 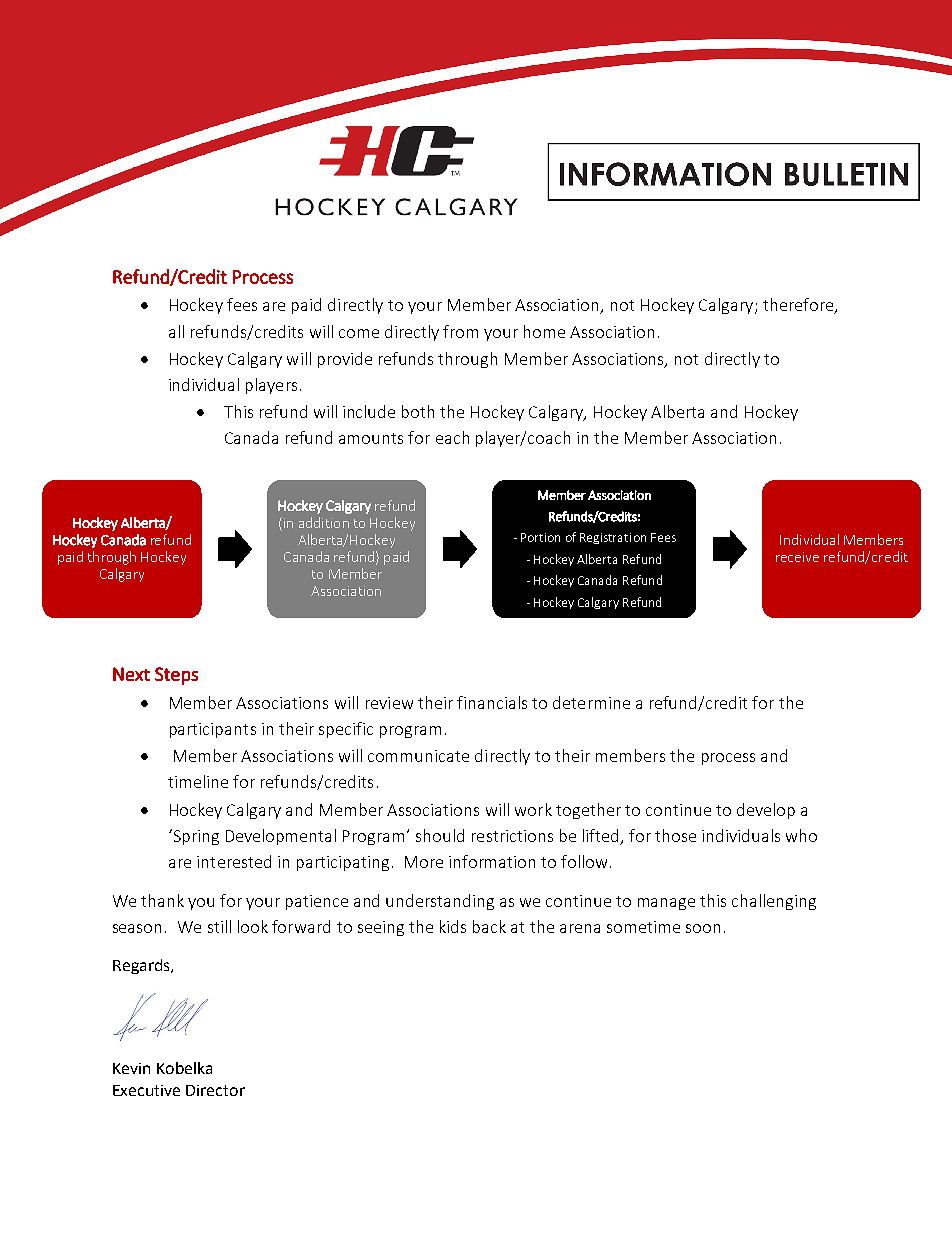 What do you see at coordinates (452, 437) in the screenshot?
I see `each` at bounding box center [452, 437].
